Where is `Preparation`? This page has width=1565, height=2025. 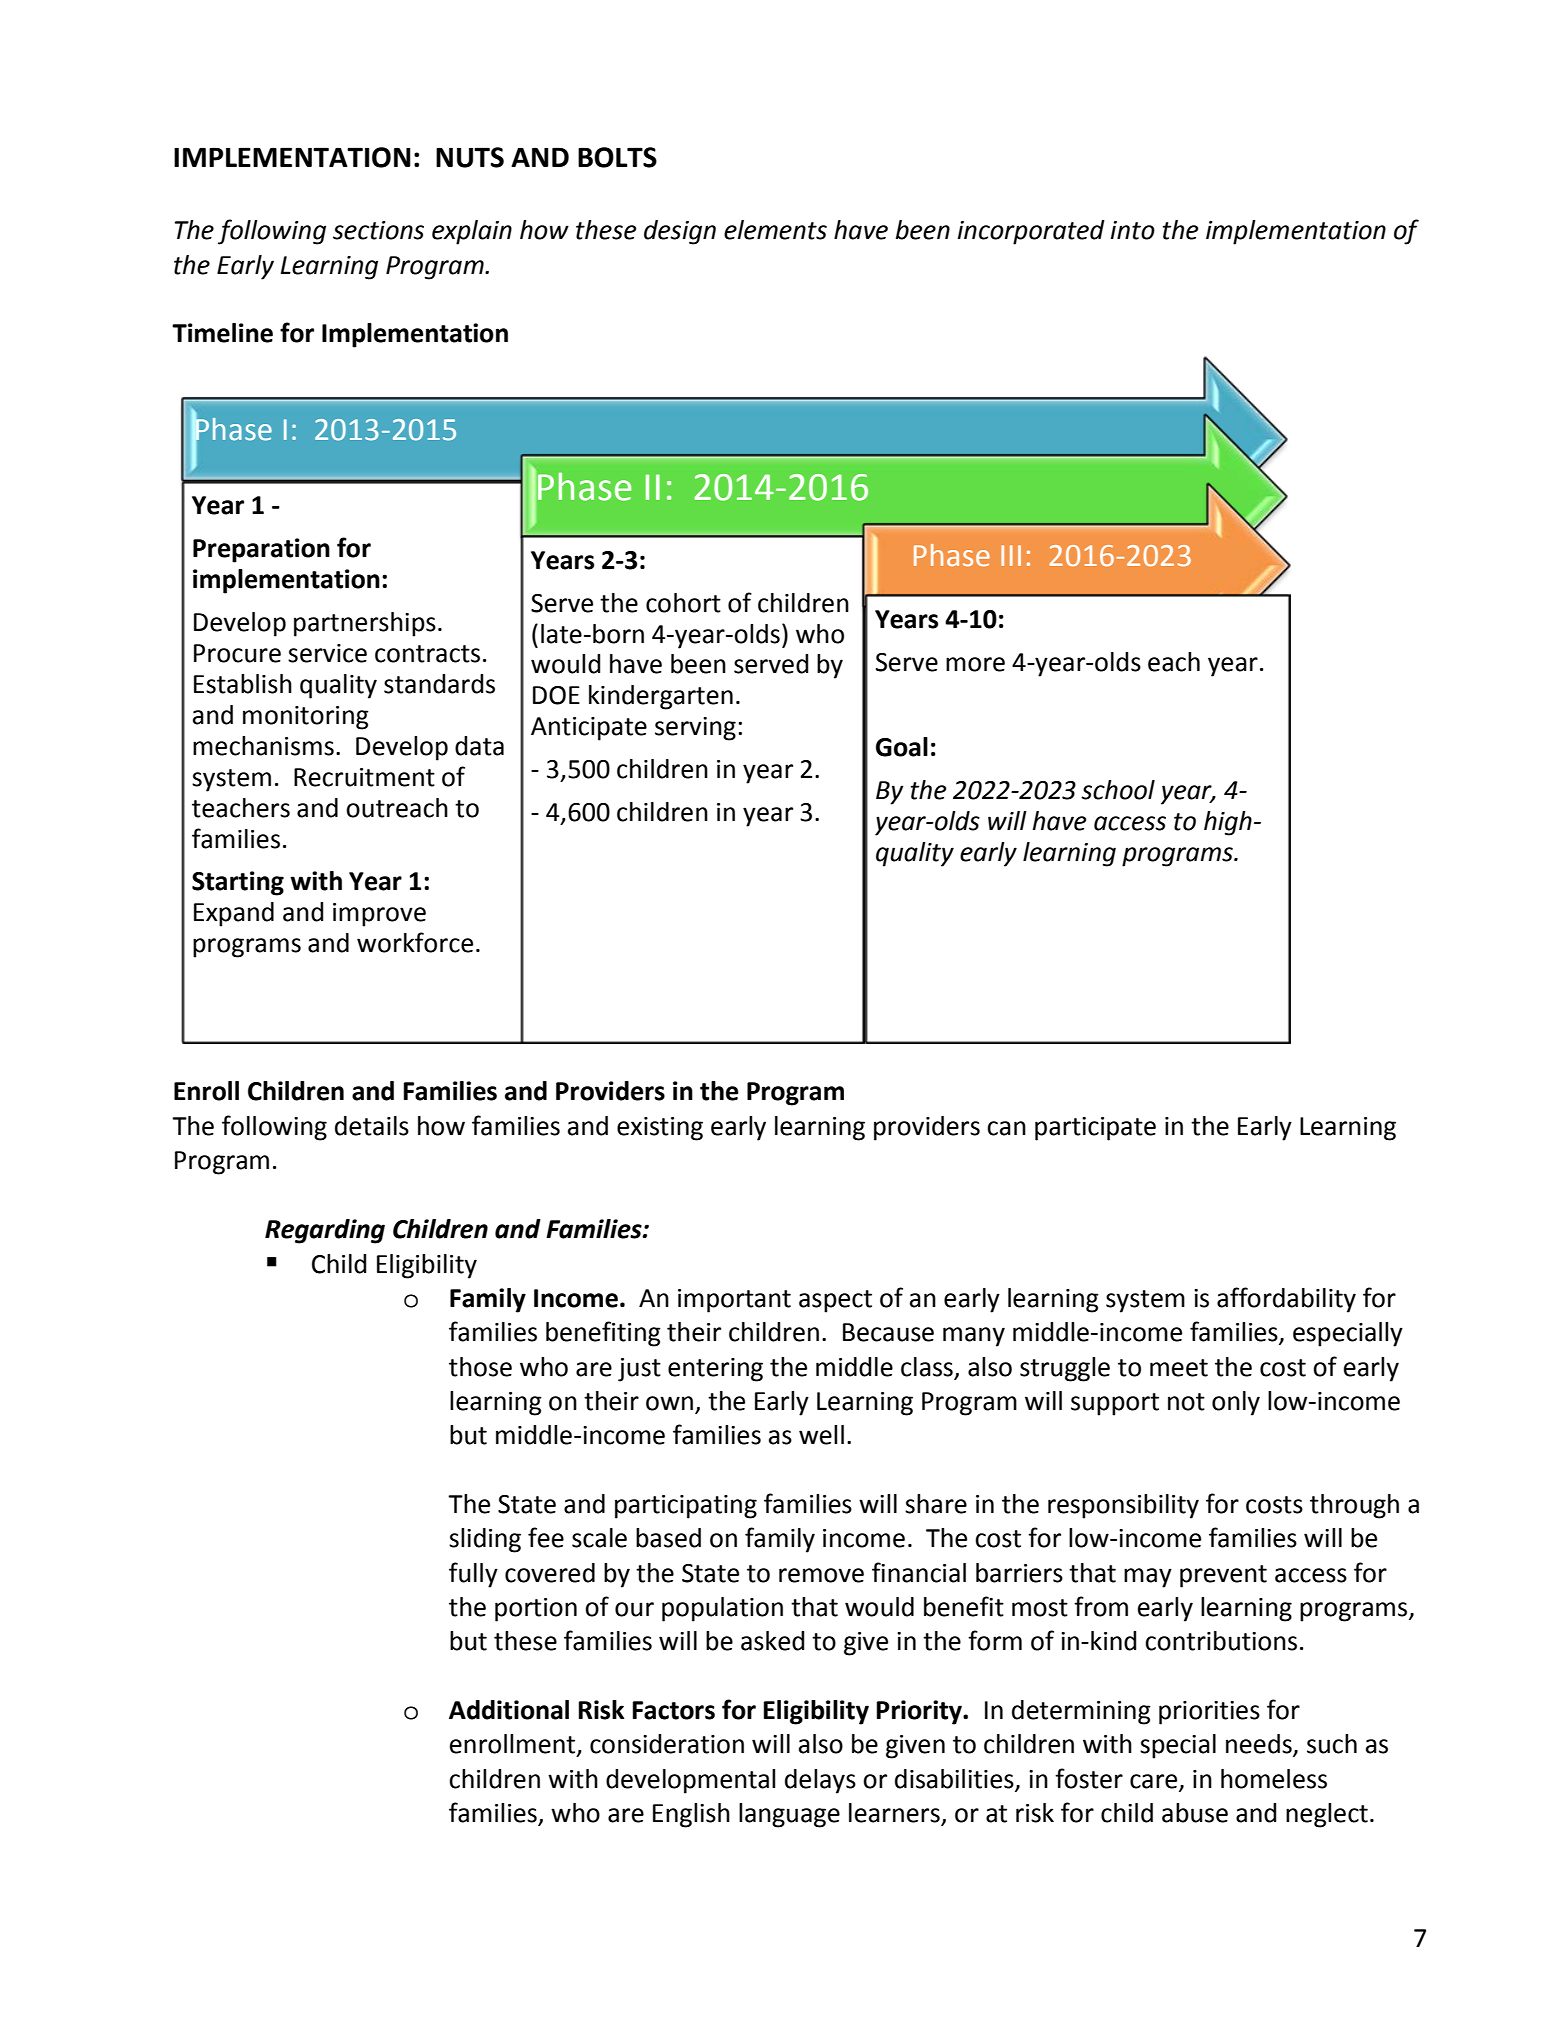 Preparation is located at coordinates (261, 550).
